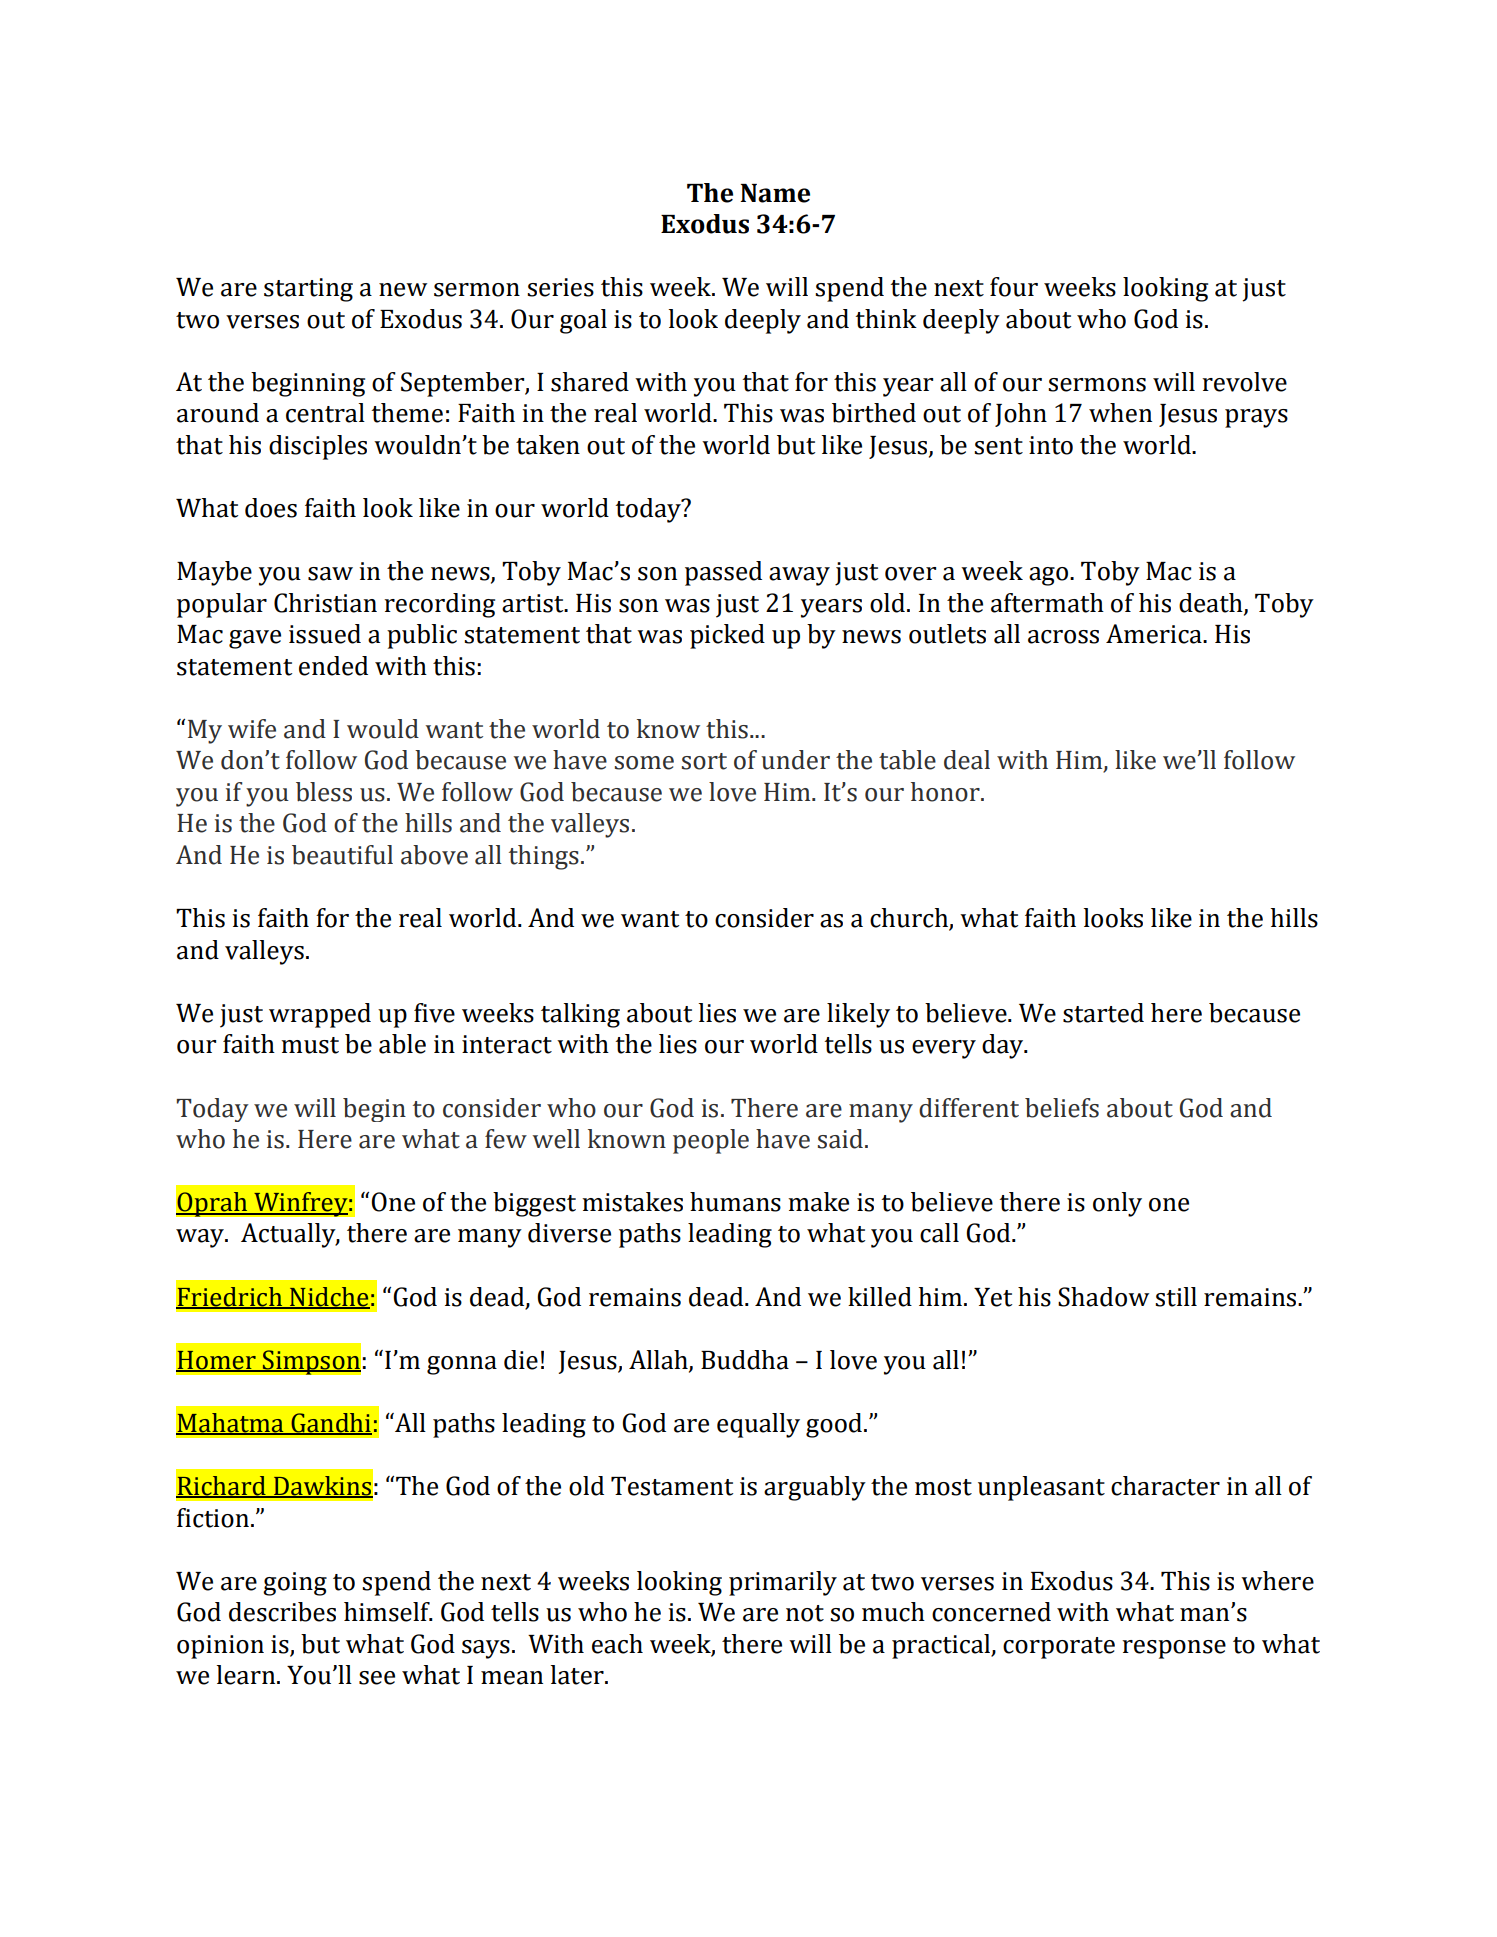  Describe the element at coordinates (388, 1612) in the document. I see `himself` at that location.
